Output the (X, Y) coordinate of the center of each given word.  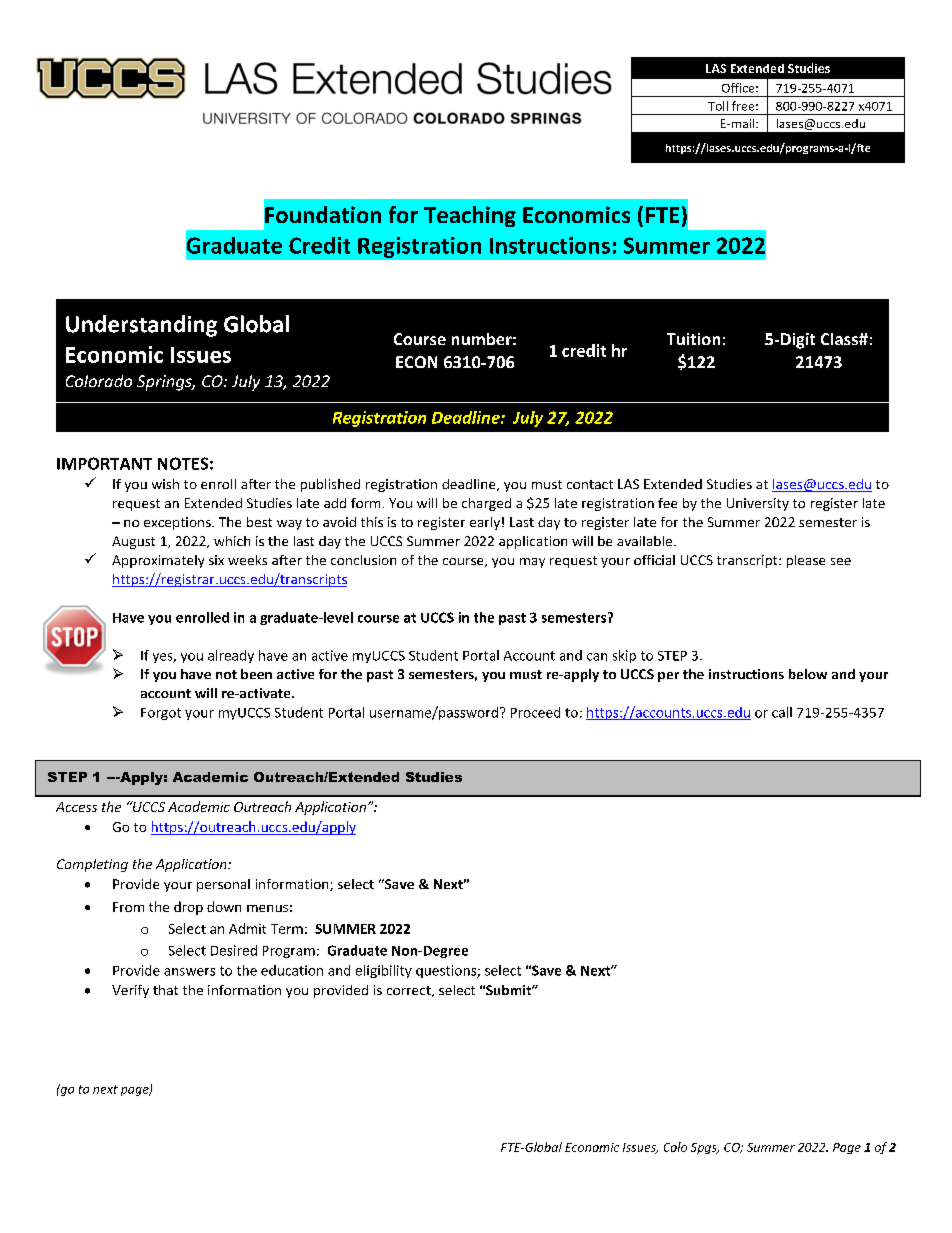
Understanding (141, 326)
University (758, 504)
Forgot (161, 714)
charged (486, 504)
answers (189, 972)
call (782, 712)
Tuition (693, 339)
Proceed (535, 712)
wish (165, 484)
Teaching (470, 216)
